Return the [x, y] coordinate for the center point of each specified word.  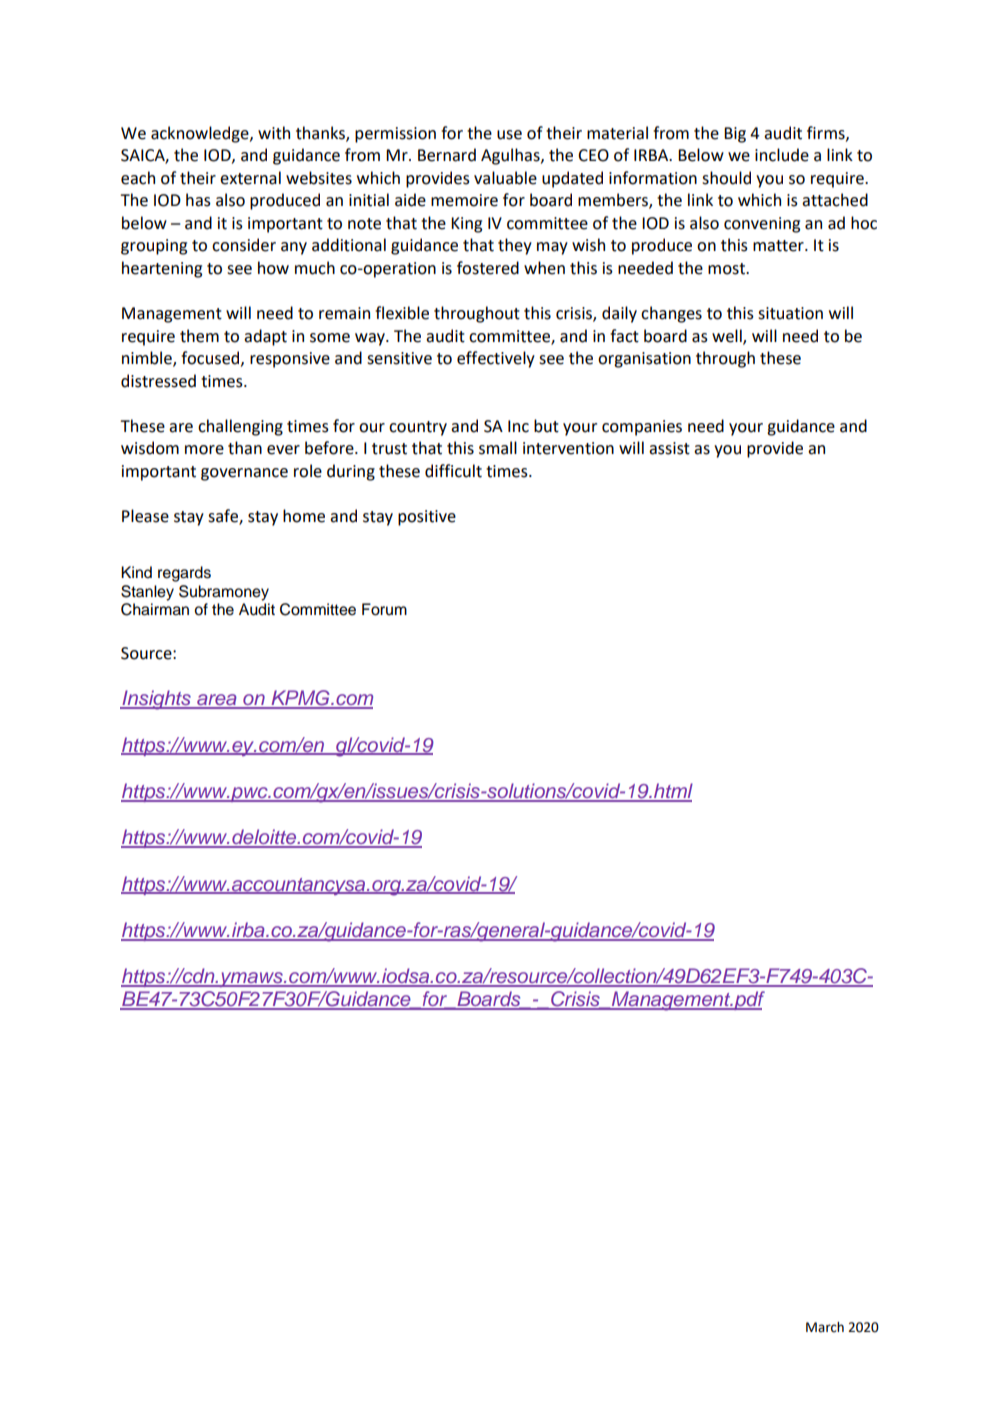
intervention [568, 448]
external [250, 178]
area [217, 701]
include [782, 155]
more [204, 450]
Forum [384, 609]
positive [427, 518]
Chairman [155, 609]
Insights [156, 700]
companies [642, 428]
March [825, 1327]
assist [669, 448]
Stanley [147, 593]
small [498, 448]
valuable [505, 178]
